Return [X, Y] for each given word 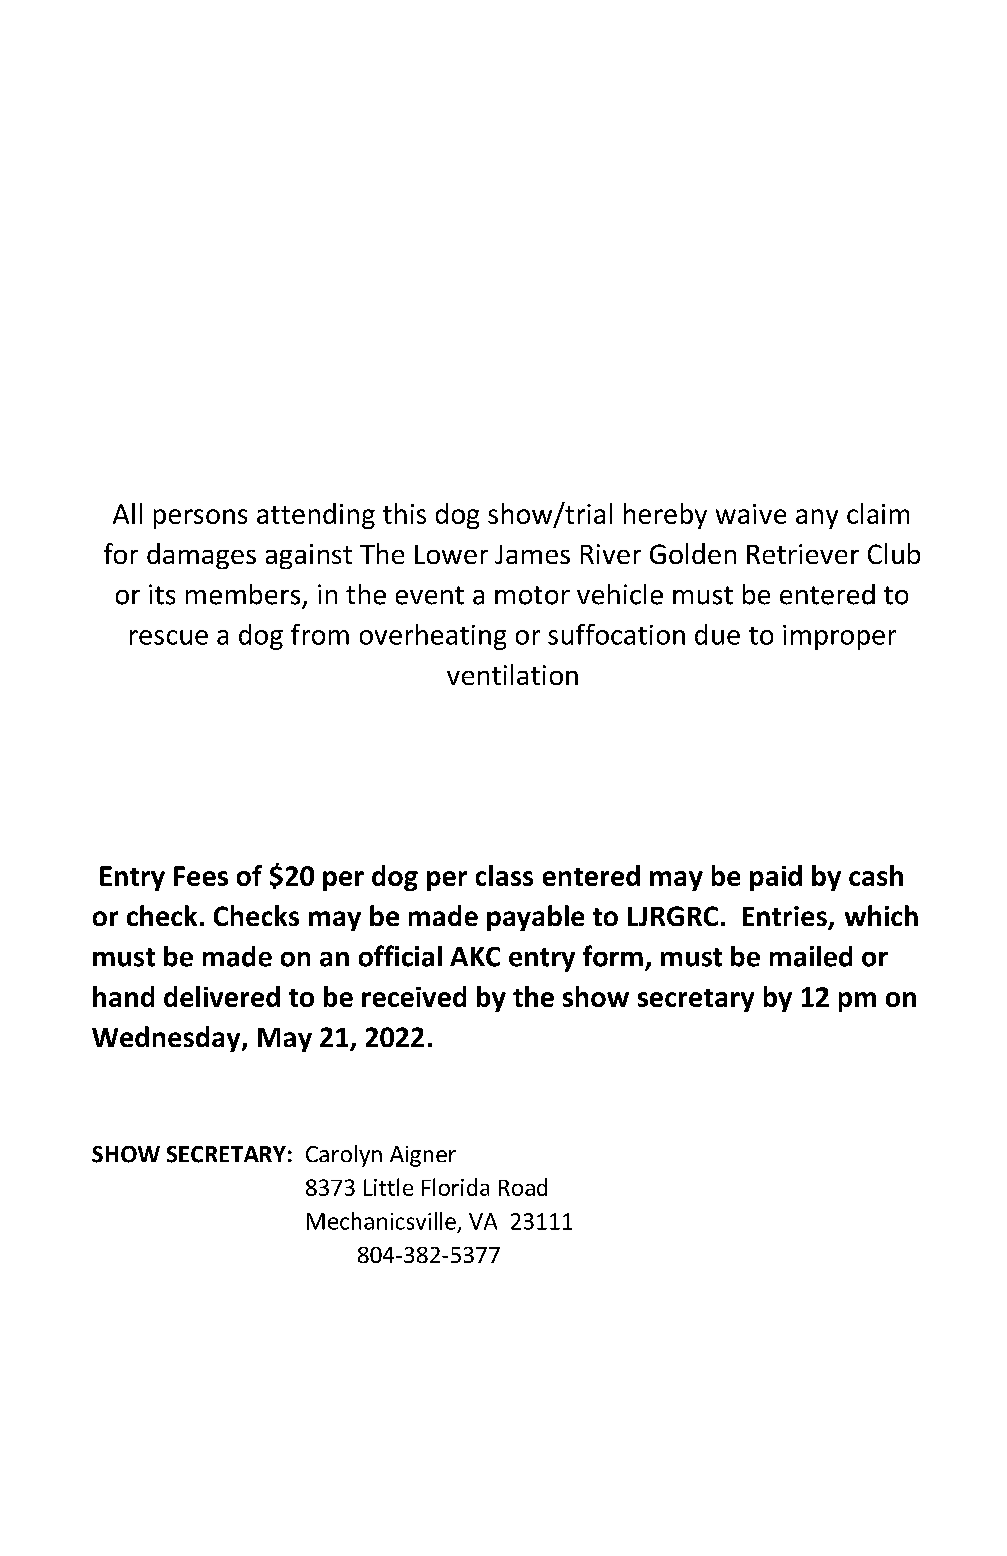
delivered [222, 996]
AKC [475, 957]
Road [523, 1187]
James [532, 554]
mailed [811, 956]
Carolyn [344, 1156]
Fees [201, 876]
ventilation [512, 674]
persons [200, 519]
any [817, 519]
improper [839, 637]
